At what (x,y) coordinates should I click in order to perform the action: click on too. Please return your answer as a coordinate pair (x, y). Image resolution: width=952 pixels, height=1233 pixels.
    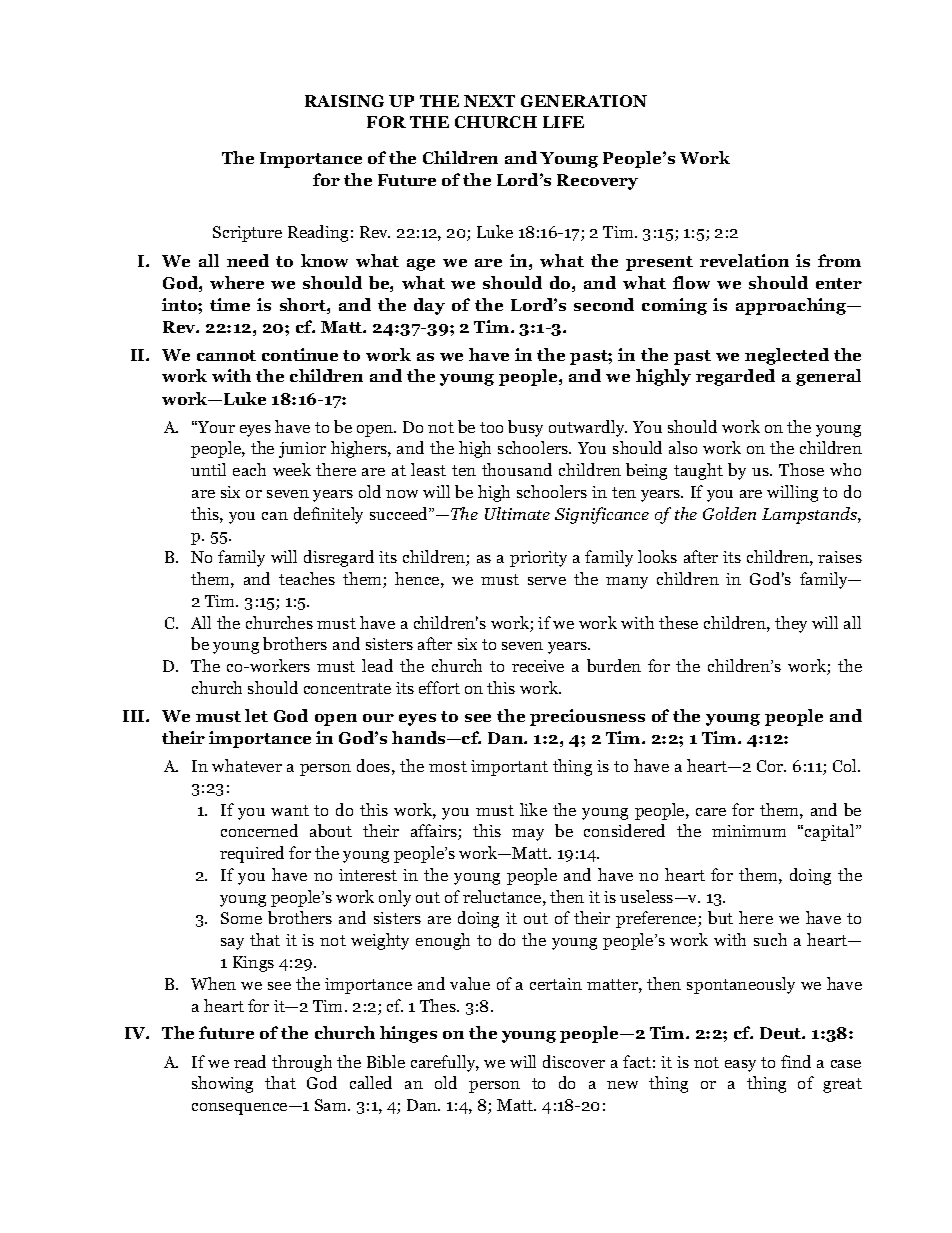
    Looking at the image, I should click on (491, 427).
